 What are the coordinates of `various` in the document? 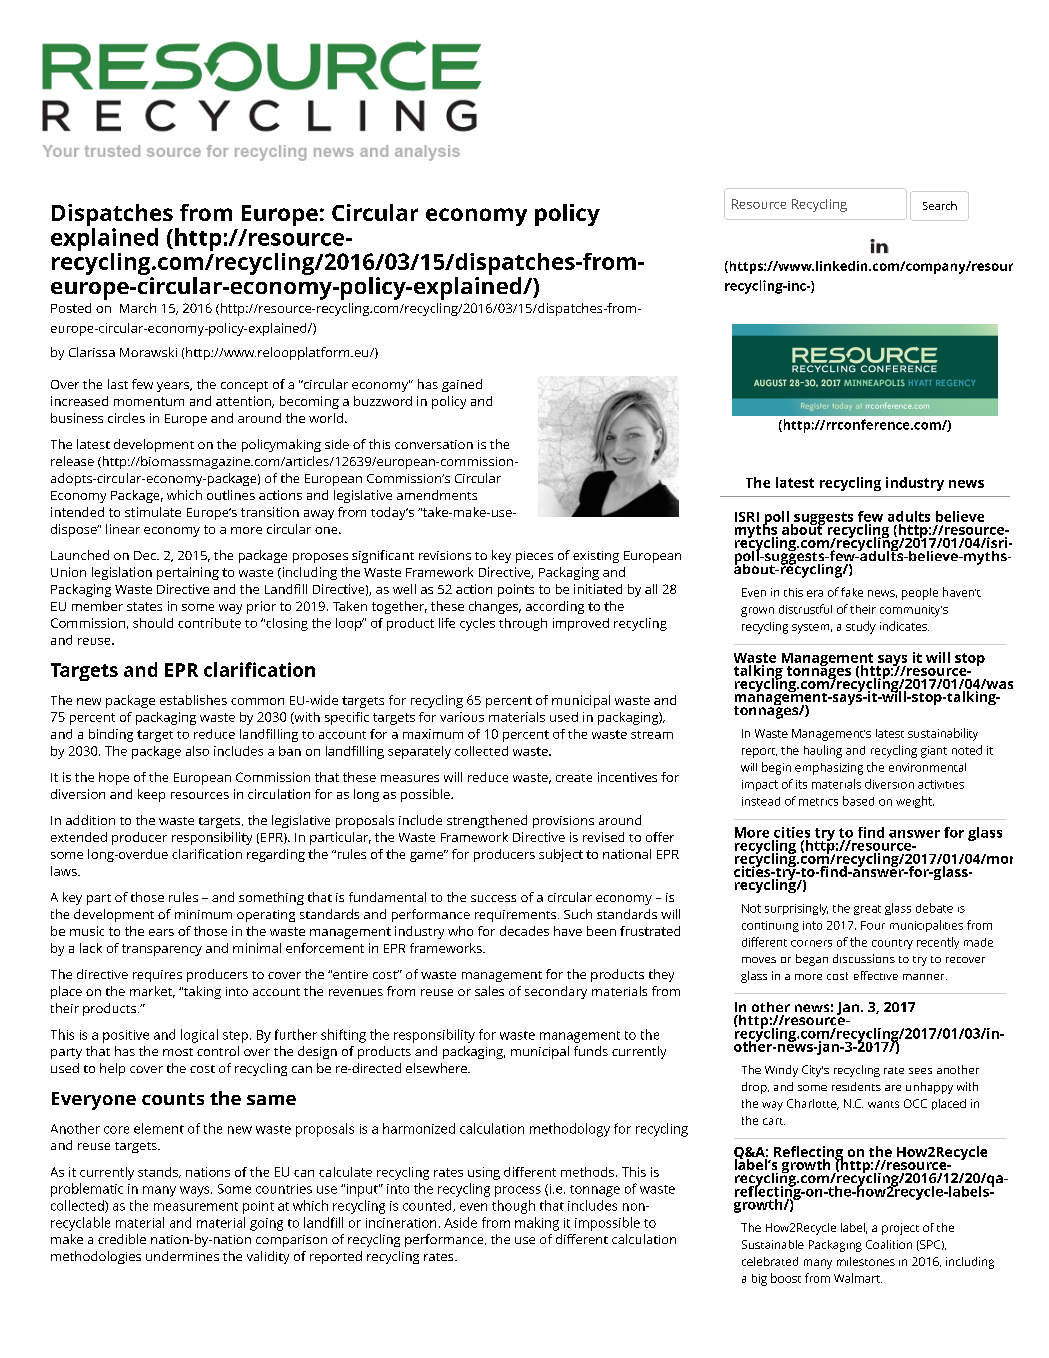 It's located at (462, 717).
